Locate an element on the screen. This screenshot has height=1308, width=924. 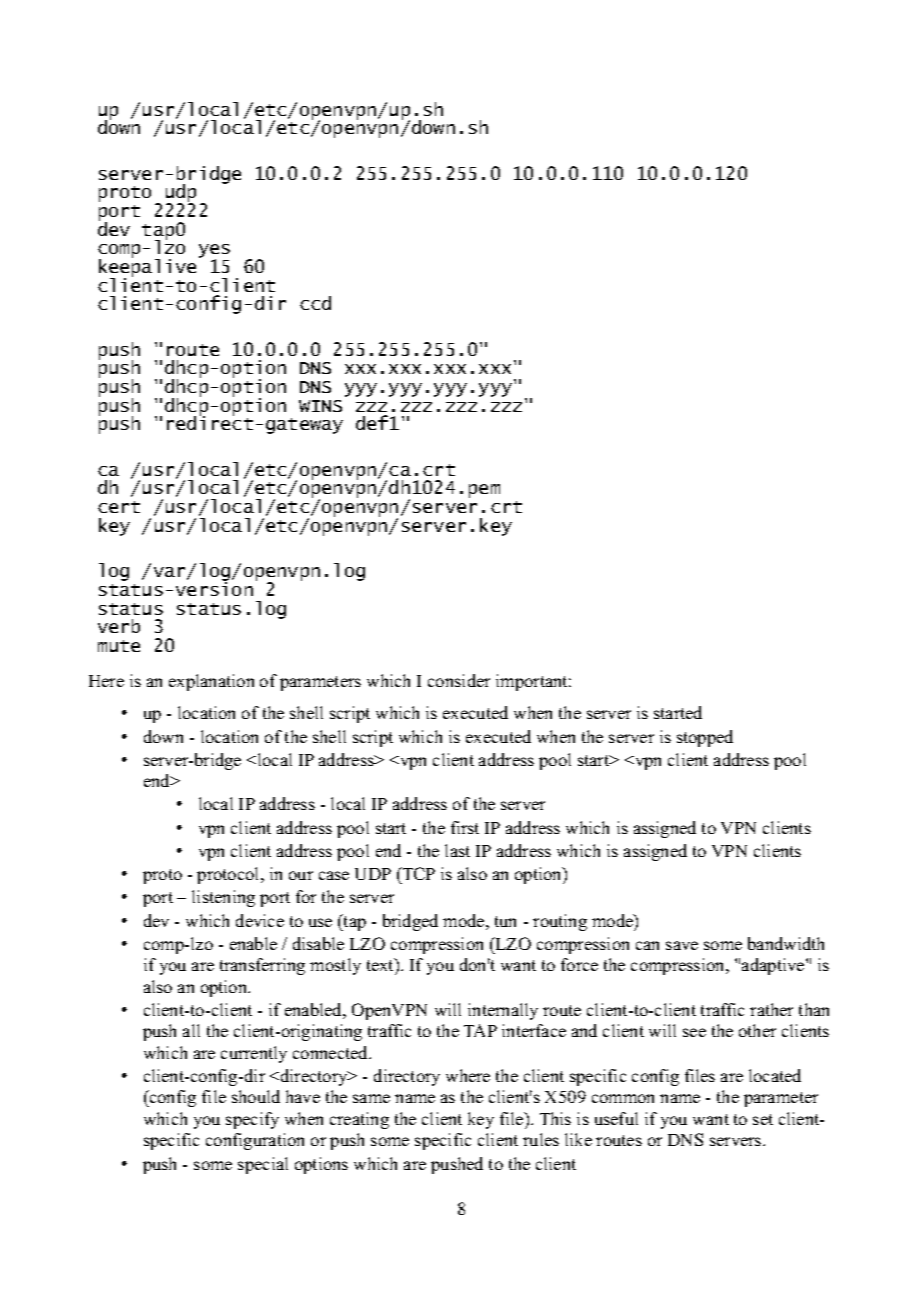
WINS is located at coordinates (320, 406).
